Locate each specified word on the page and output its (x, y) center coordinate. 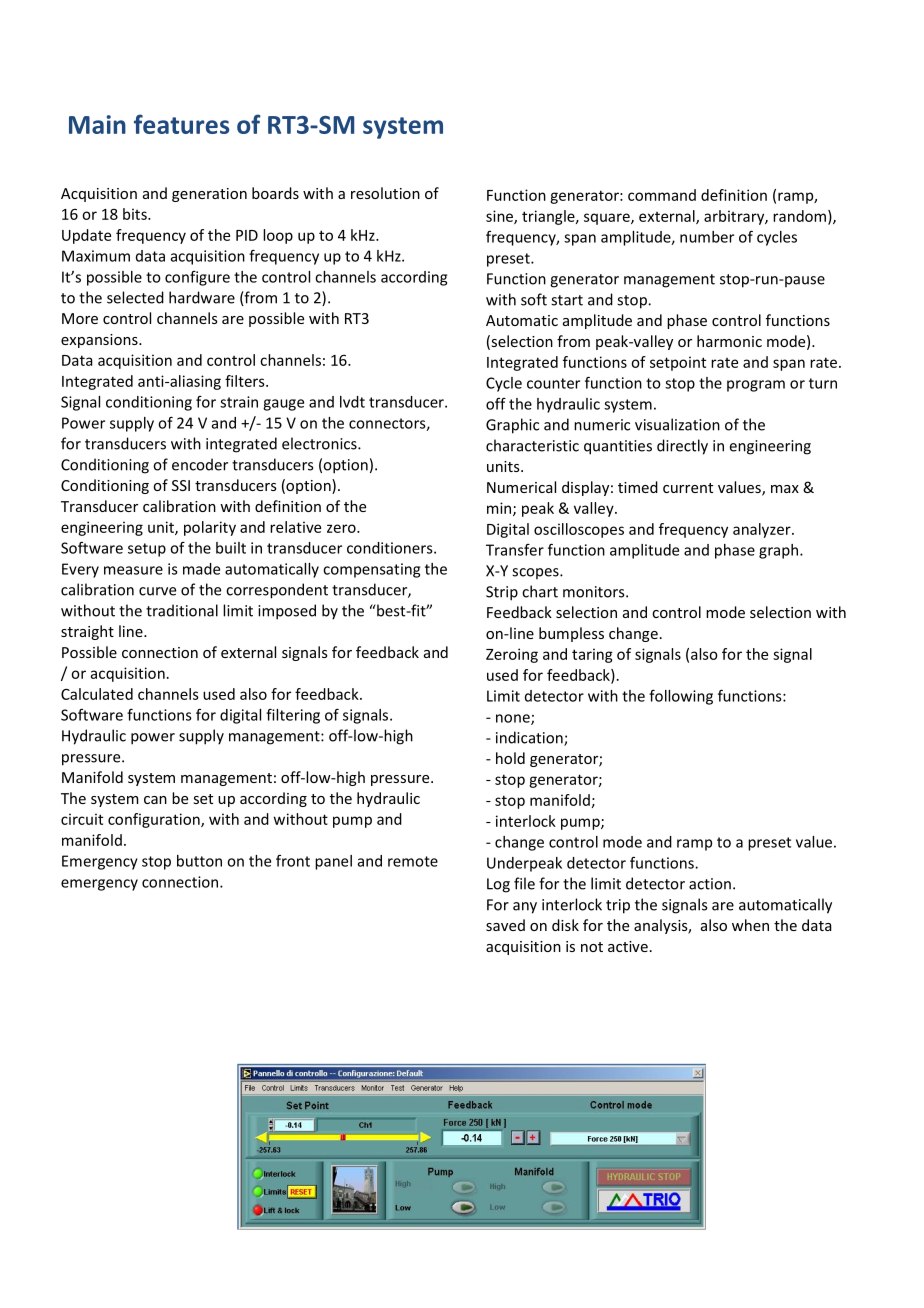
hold (510, 758)
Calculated (97, 694)
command (662, 195)
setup (147, 550)
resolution (385, 193)
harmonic (729, 341)
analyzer (763, 530)
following (681, 697)
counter (553, 383)
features (181, 124)
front (293, 861)
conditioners (391, 548)
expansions (100, 341)
